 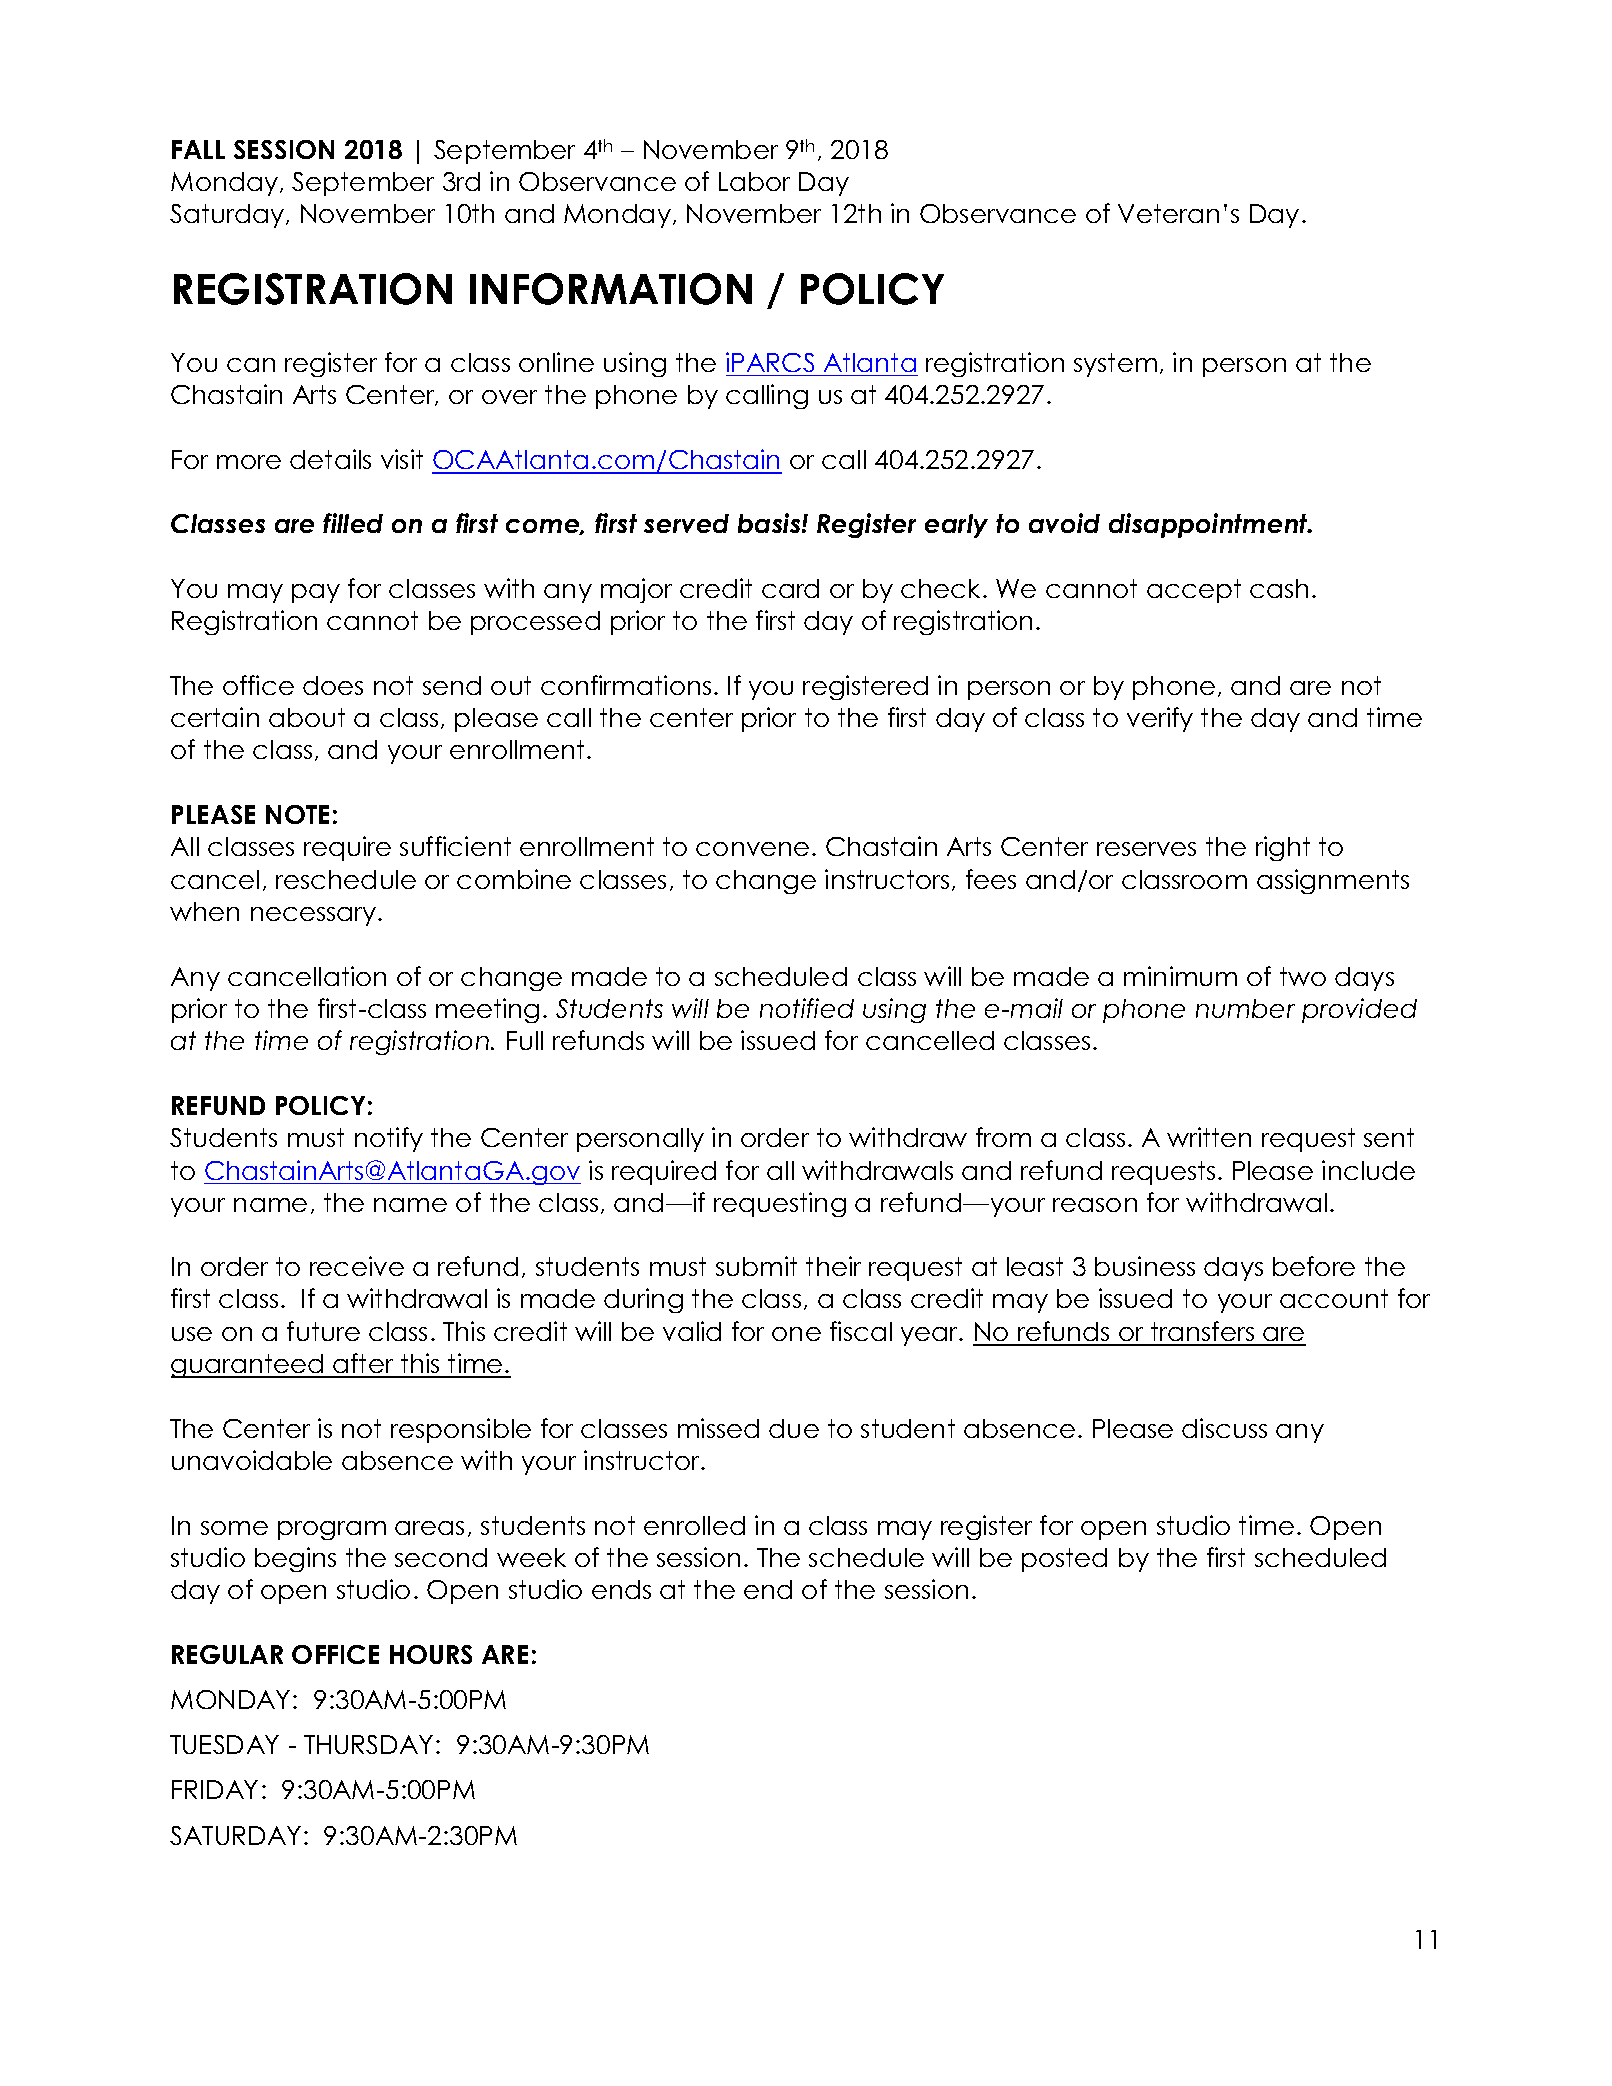 I want to click on notified, so click(x=807, y=1008).
